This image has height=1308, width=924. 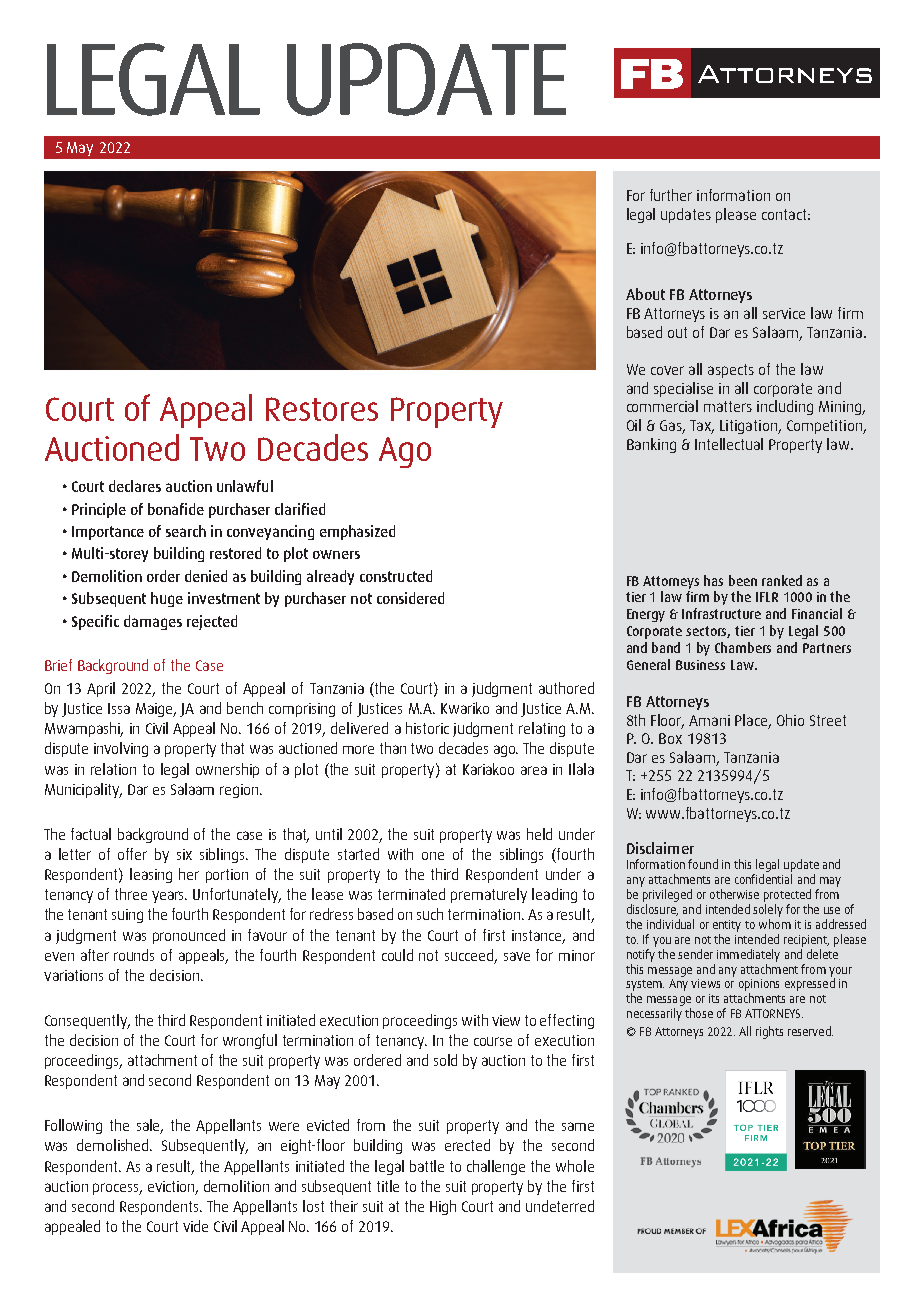 What do you see at coordinates (729, 444) in the image?
I see `Intellectual` at bounding box center [729, 444].
